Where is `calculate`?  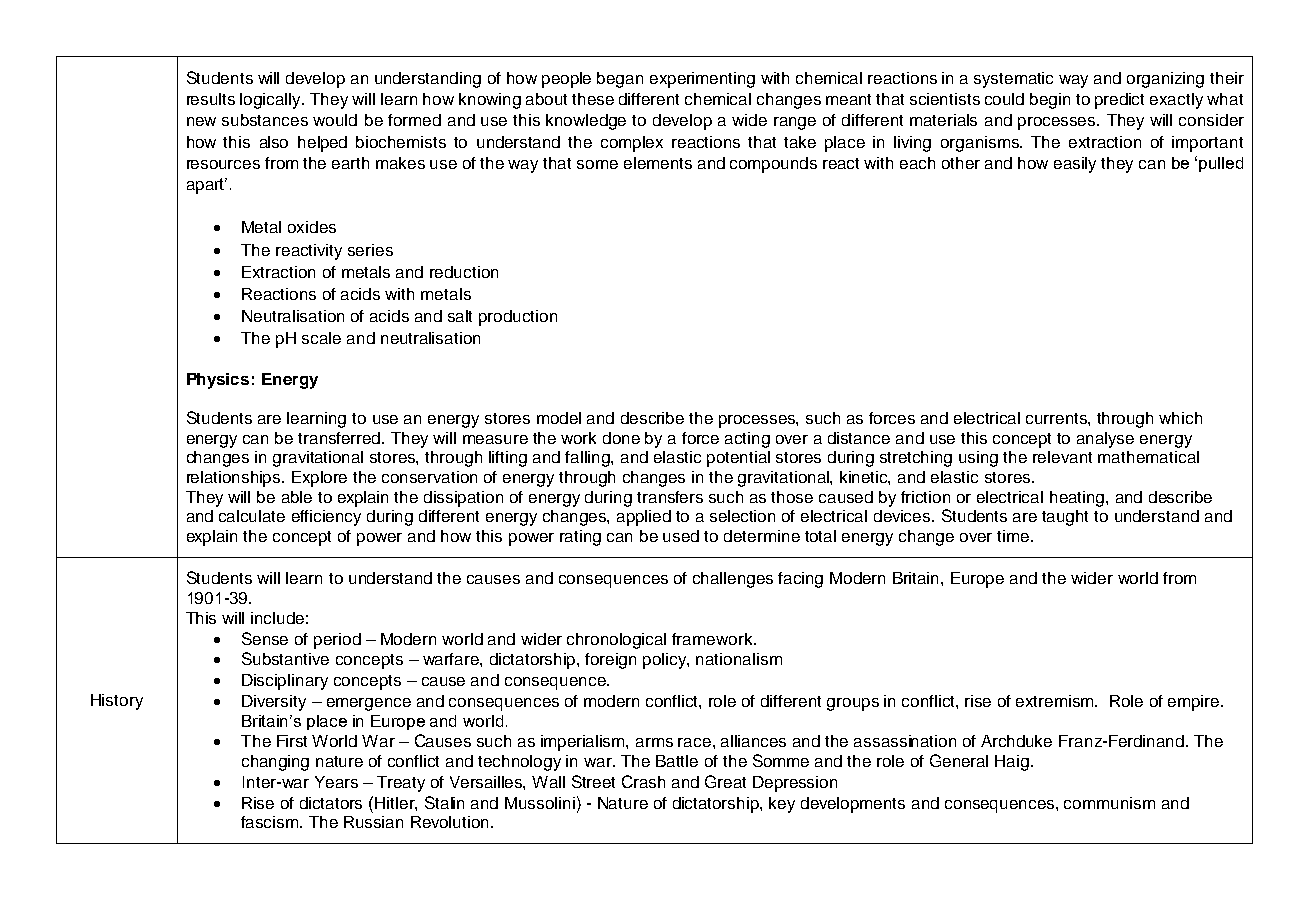 calculate is located at coordinates (252, 516).
